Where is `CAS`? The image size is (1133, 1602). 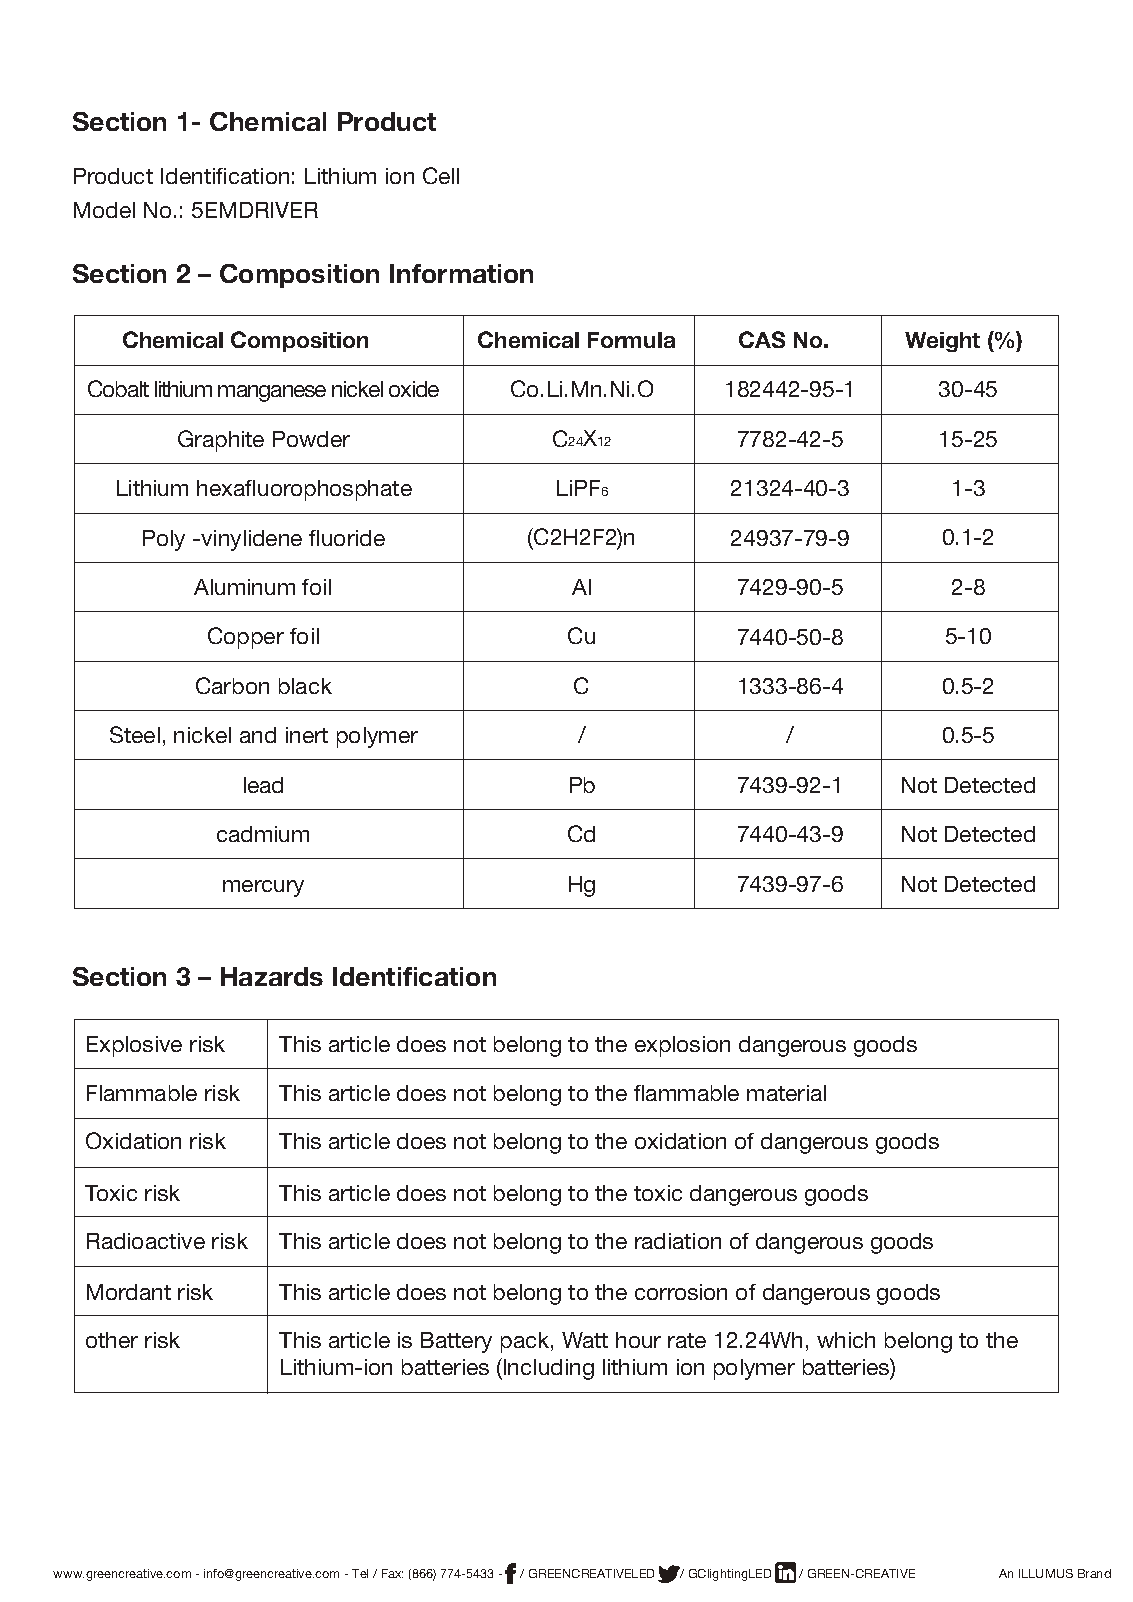
CAS is located at coordinates (762, 339).
